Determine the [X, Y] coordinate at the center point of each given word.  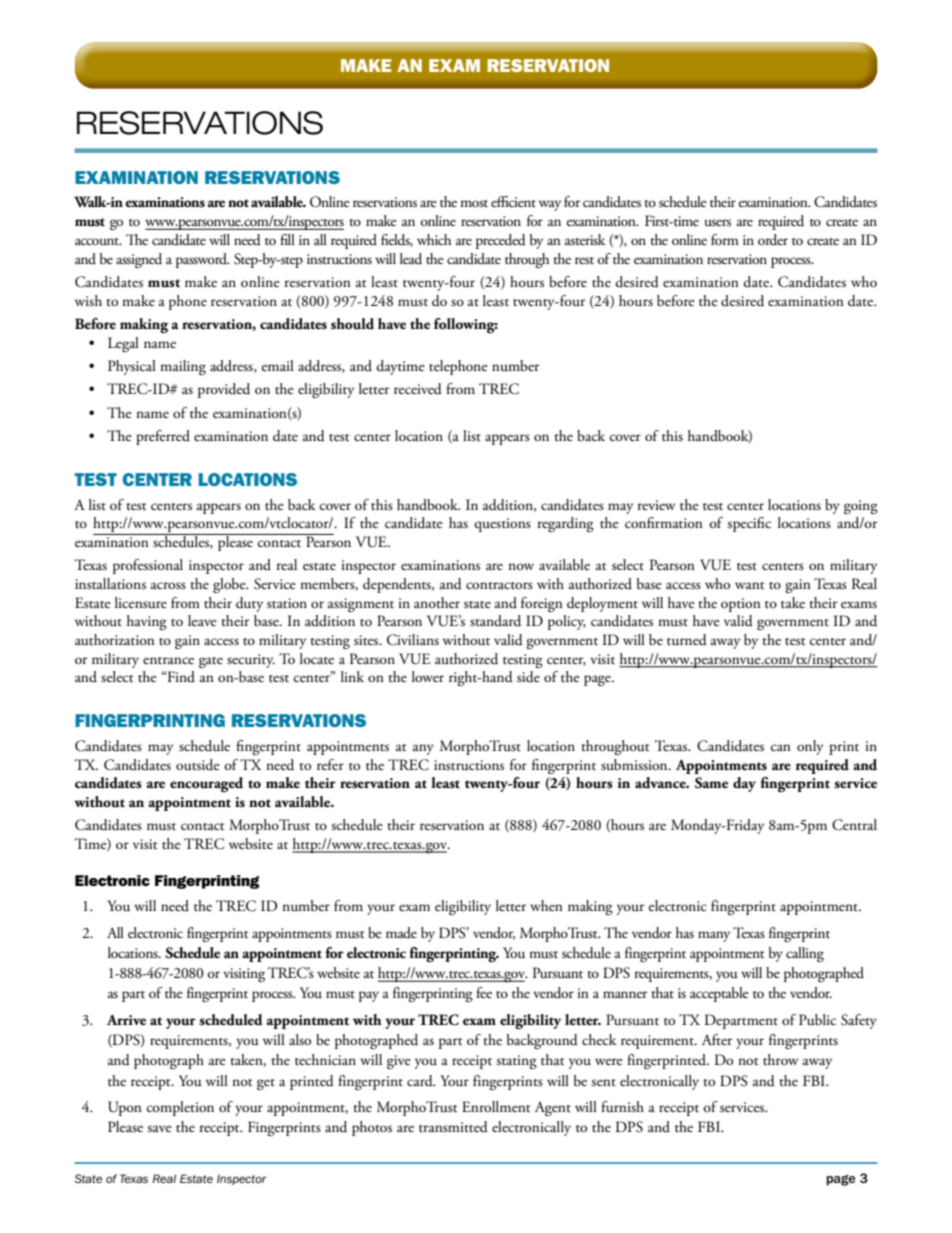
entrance [168, 661]
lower [428, 676]
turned [687, 640]
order [773, 240]
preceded [501, 241]
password [203, 260]
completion [180, 1108]
